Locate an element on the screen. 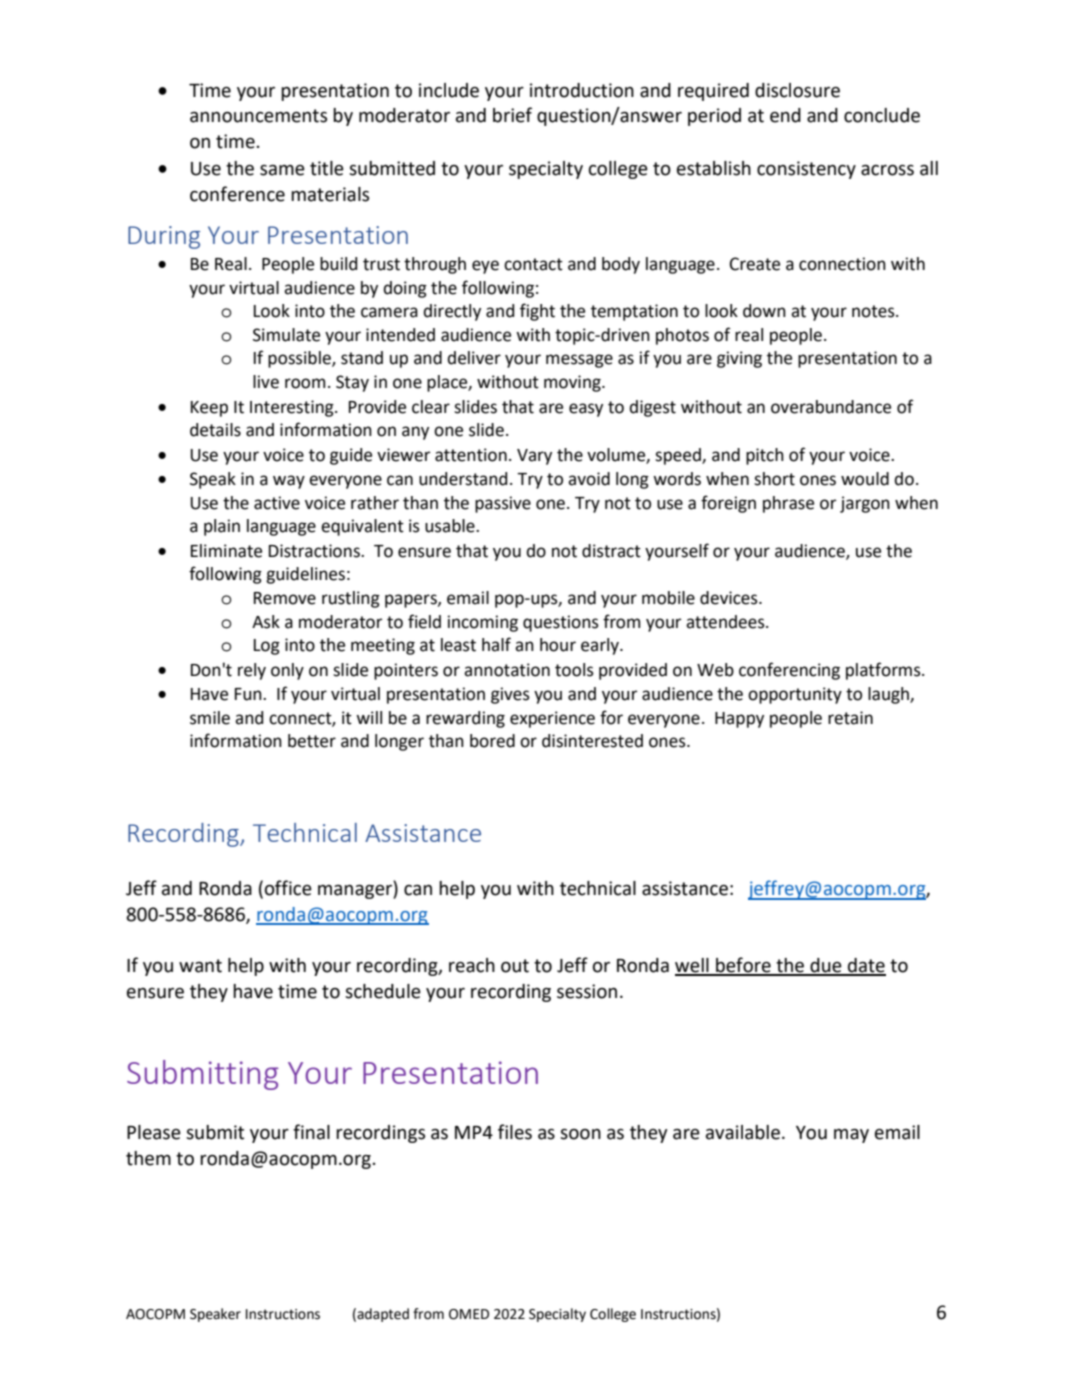 This screenshot has height=1388, width=1073. announcements is located at coordinates (258, 116).
